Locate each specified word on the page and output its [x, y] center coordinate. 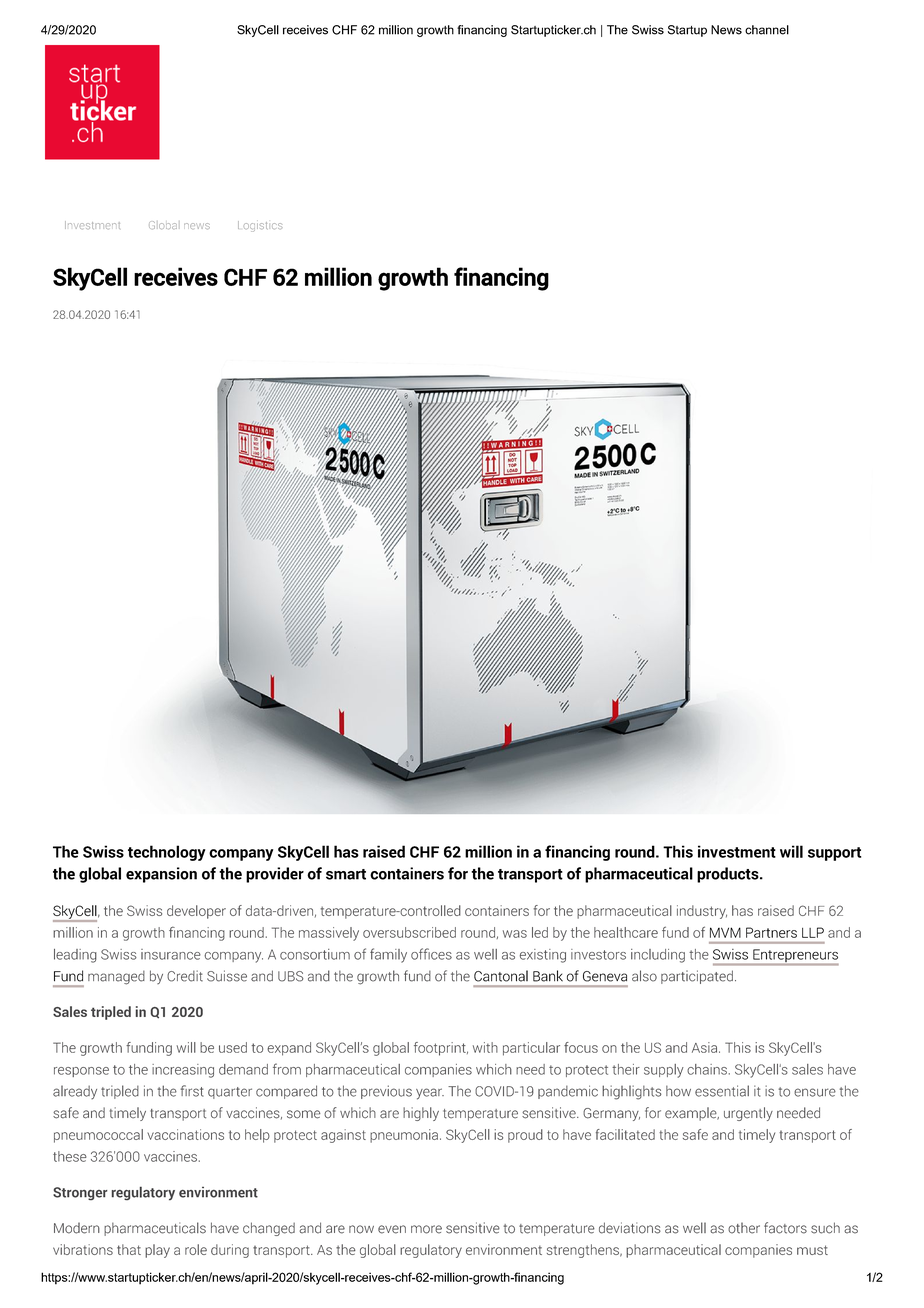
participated [697, 977]
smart [346, 874]
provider [275, 875]
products [729, 875]
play [157, 1251]
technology [167, 853]
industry [702, 912]
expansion [161, 875]
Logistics [260, 226]
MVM [725, 932]
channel [767, 30]
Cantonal [501, 976]
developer [196, 912]
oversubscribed [409, 932]
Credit [185, 976]
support [834, 854]
